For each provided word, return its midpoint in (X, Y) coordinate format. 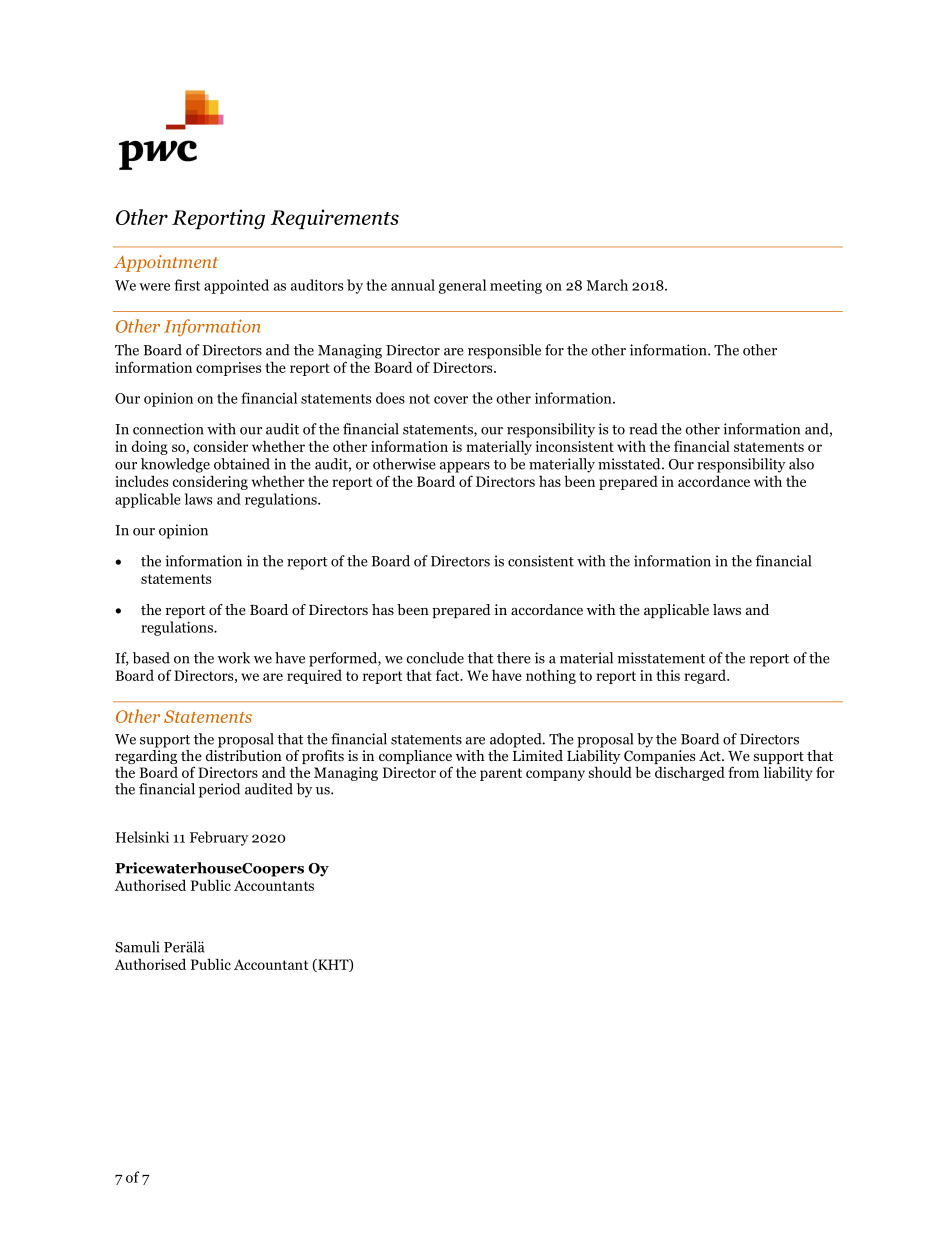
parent (501, 774)
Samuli (137, 947)
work (234, 658)
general (462, 286)
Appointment (166, 263)
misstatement (661, 658)
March (607, 285)
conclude (435, 658)
